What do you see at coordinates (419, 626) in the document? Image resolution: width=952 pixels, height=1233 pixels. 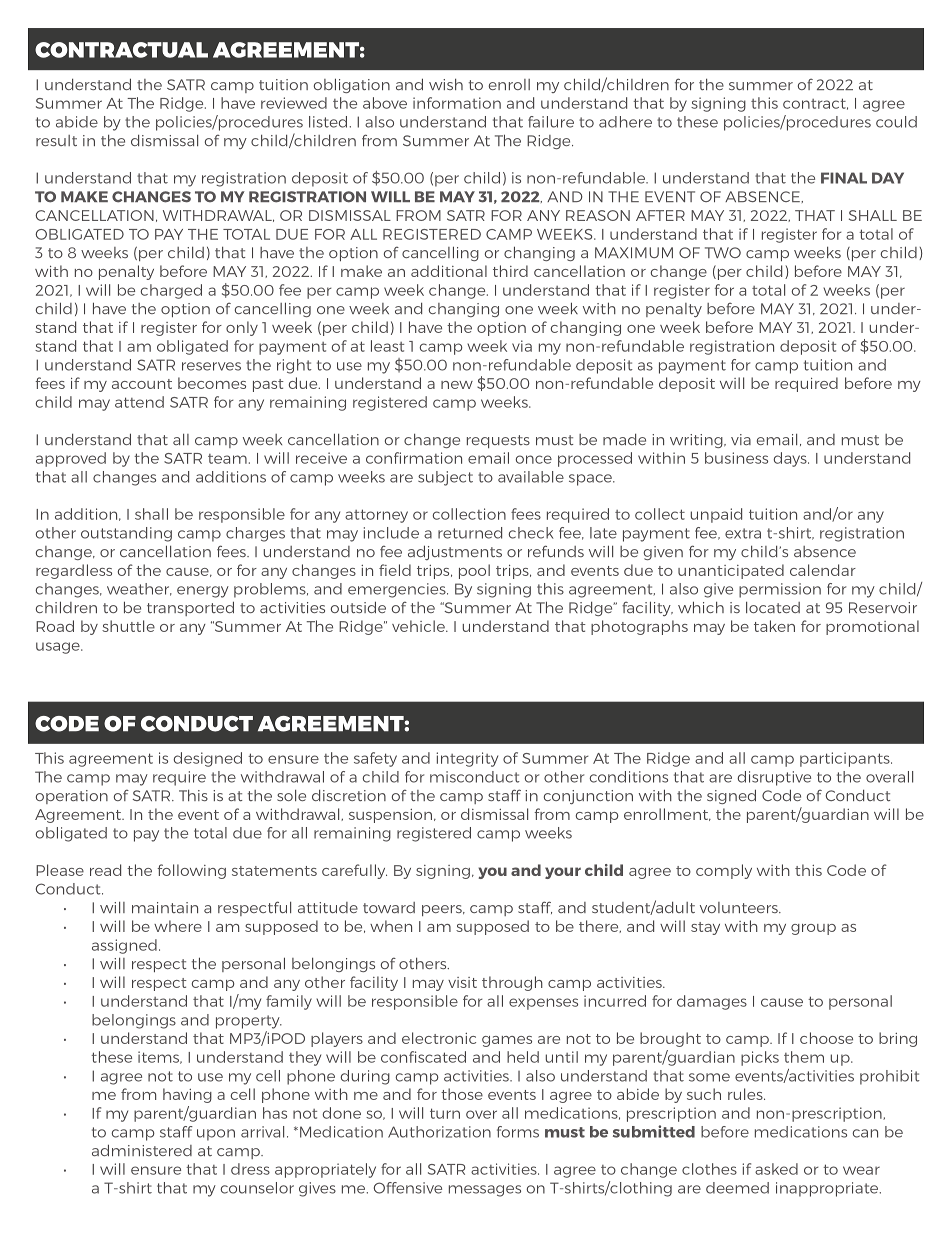 I see `vehicle` at bounding box center [419, 626].
